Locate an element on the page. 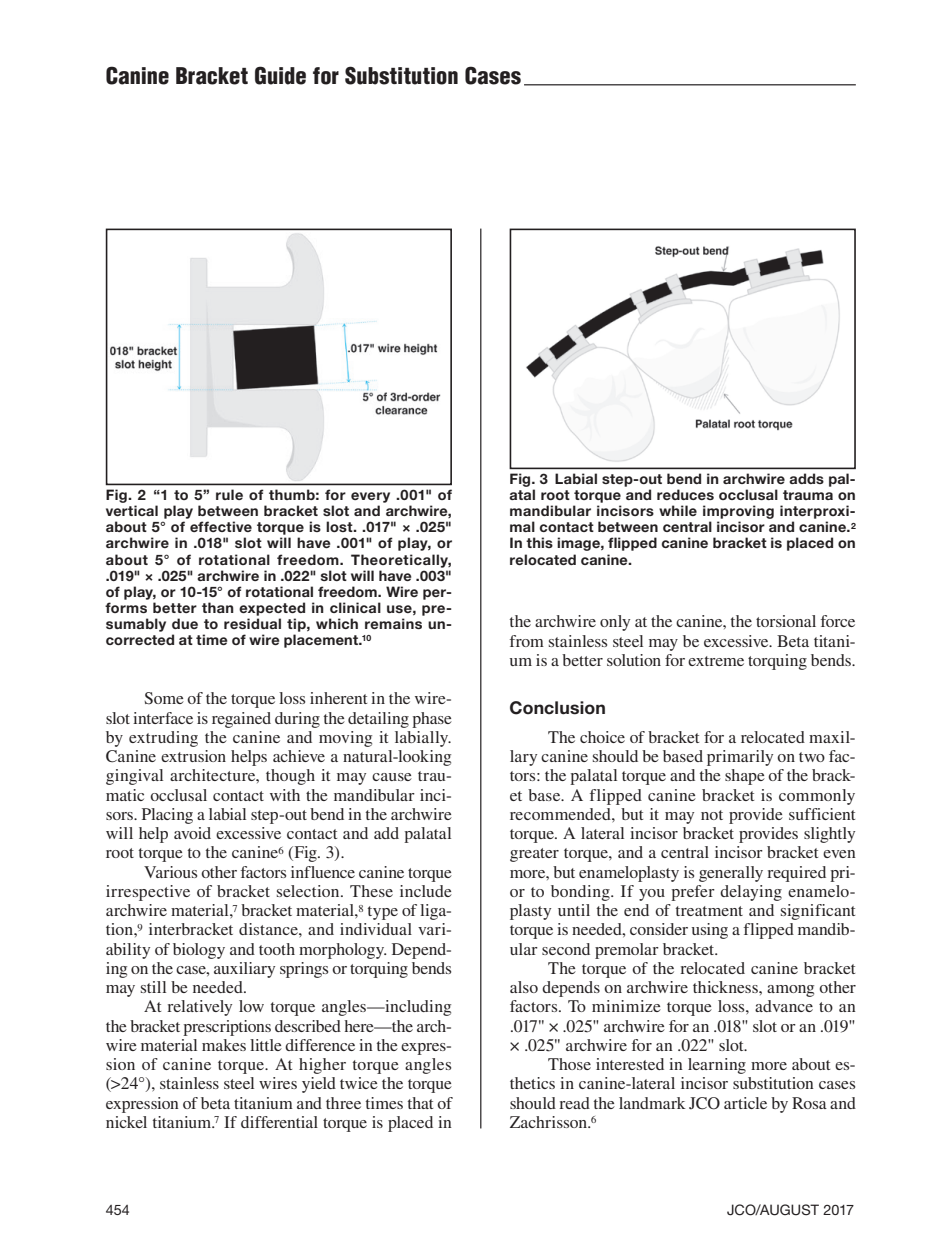 The height and width of the page is (1256, 952). every is located at coordinates (370, 497).
